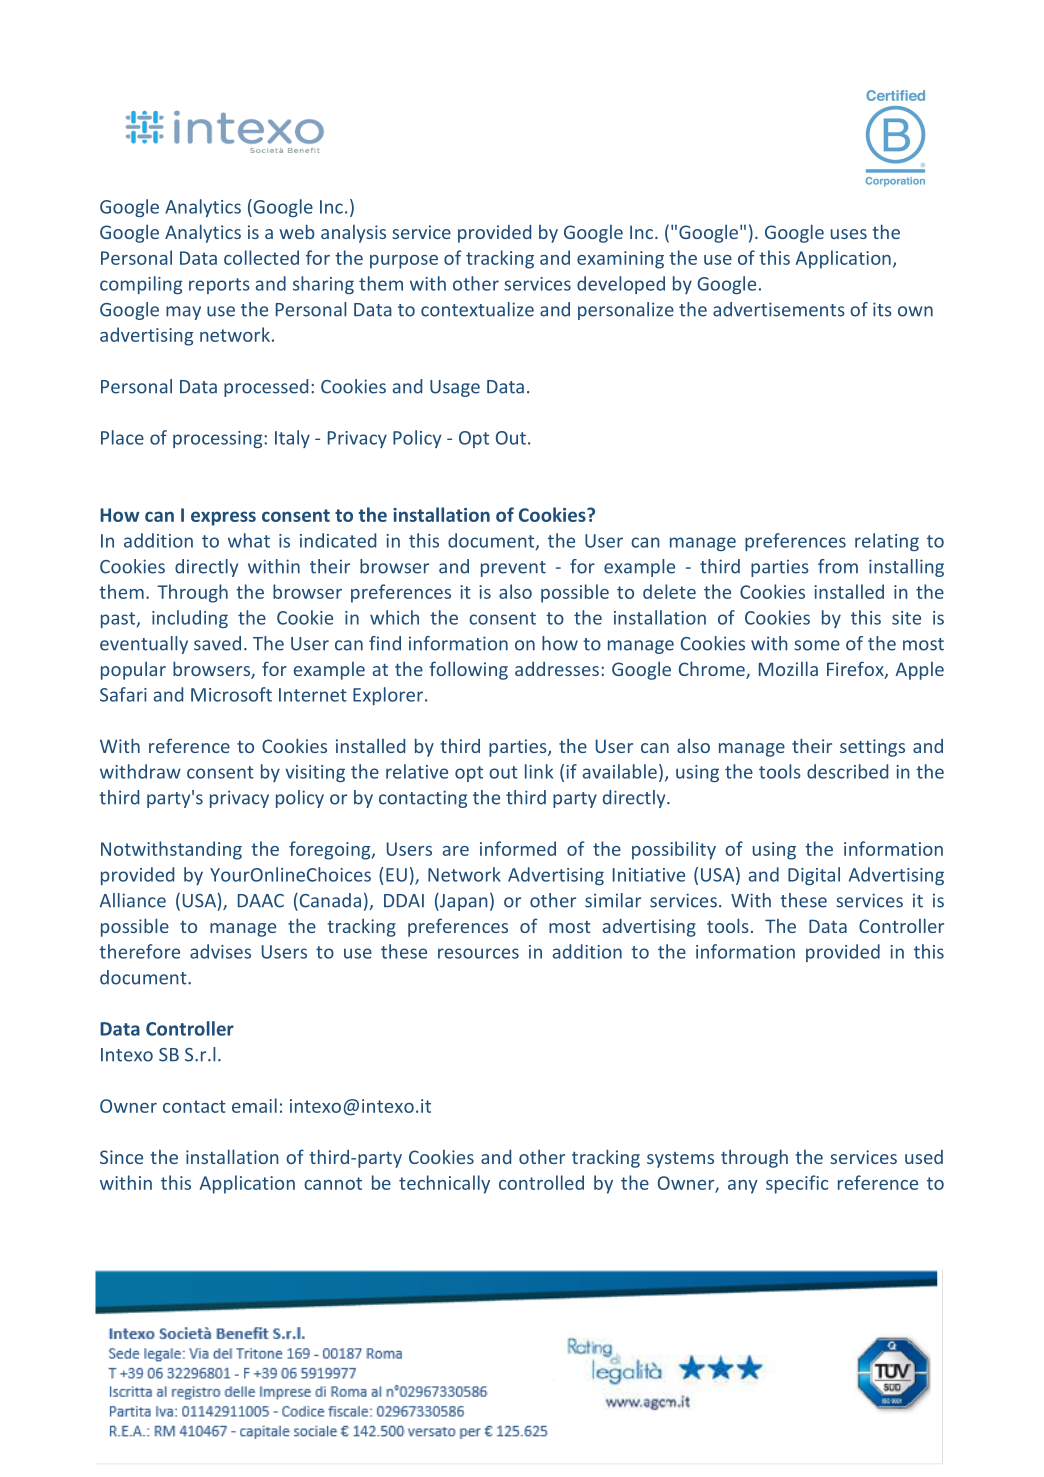 The image size is (1044, 1477). Describe the element at coordinates (541, 1182) in the page. I see `controlled` at that location.
